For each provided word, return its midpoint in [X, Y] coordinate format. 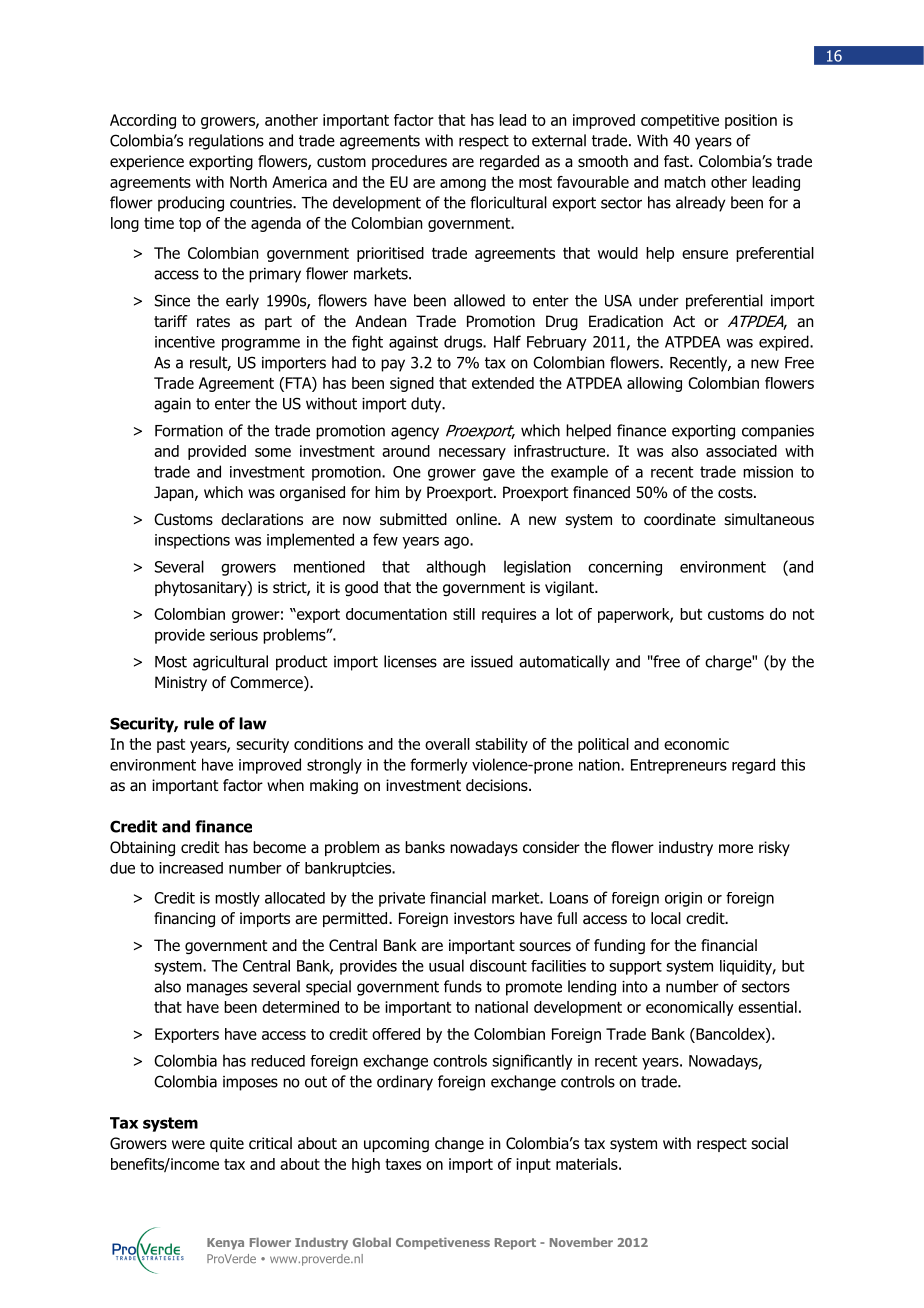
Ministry [181, 683]
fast [677, 161]
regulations [226, 142]
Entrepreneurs [679, 766]
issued [492, 661]
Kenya [225, 1244]
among [463, 185]
